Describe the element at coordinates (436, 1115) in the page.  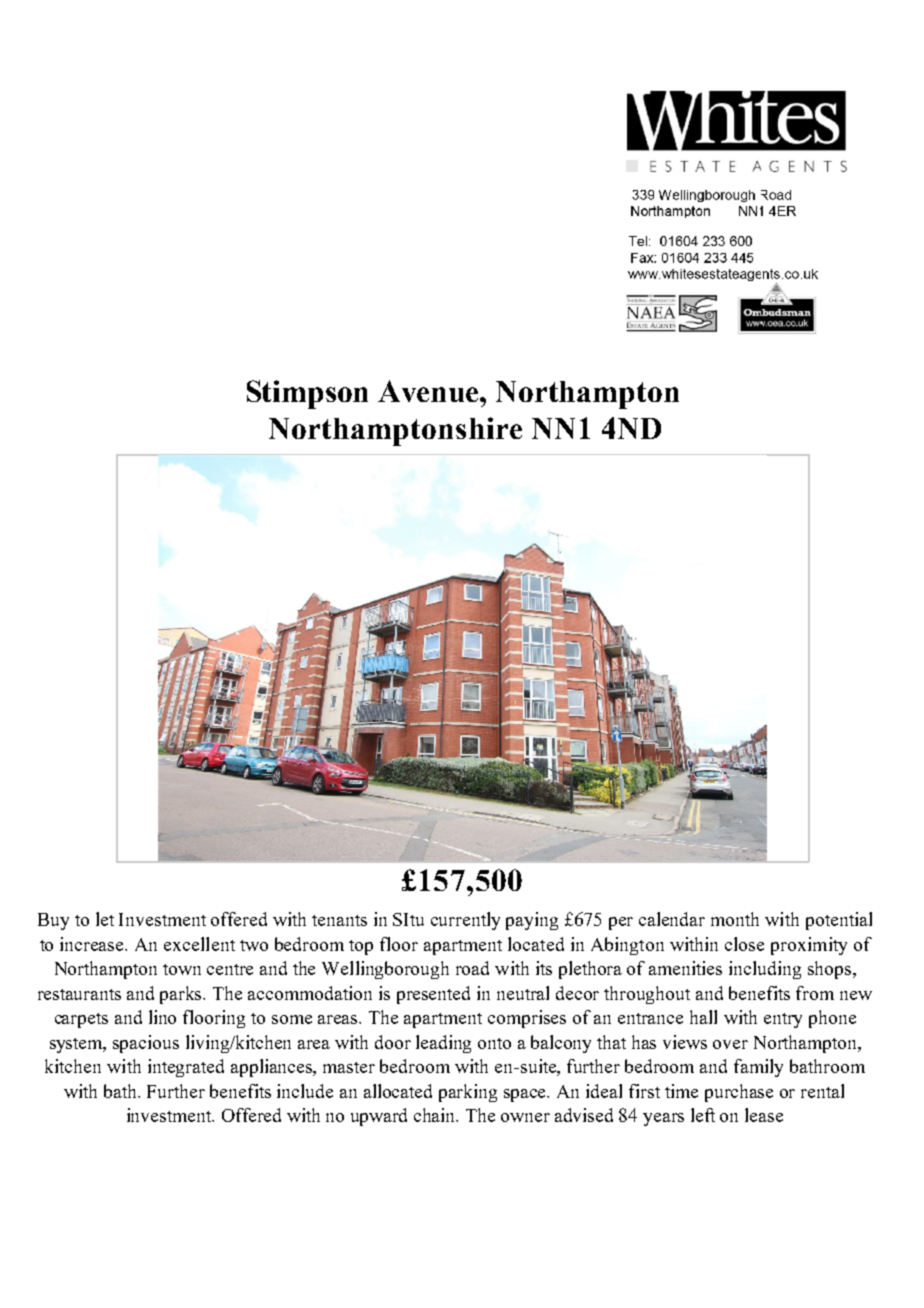
I see `chain` at that location.
